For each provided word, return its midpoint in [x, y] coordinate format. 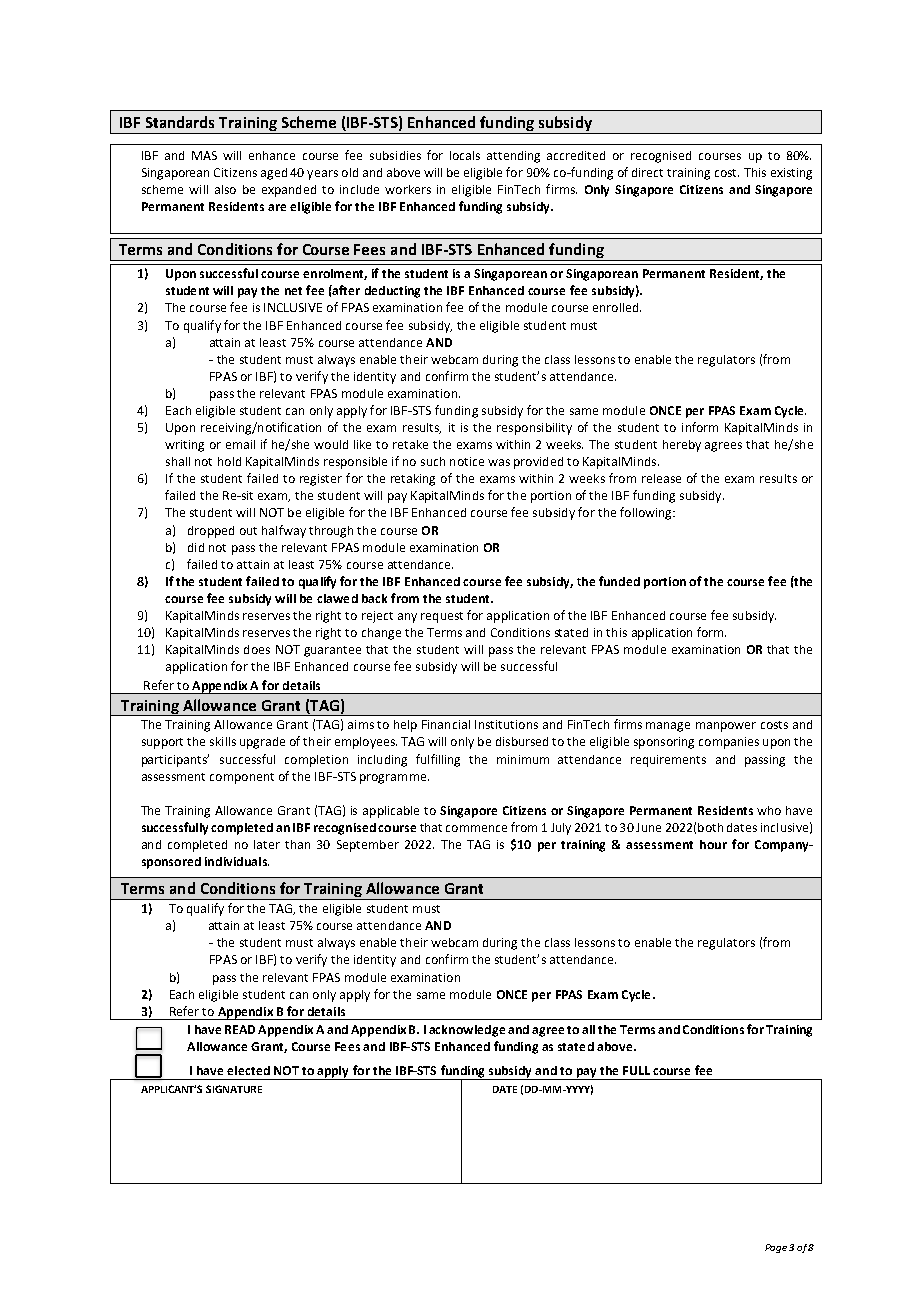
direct [647, 172]
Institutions [506, 724]
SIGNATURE [234, 1089]
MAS [204, 155]
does [257, 649]
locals [465, 155]
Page [776, 1248]
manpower [726, 727]
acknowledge [467, 1031]
